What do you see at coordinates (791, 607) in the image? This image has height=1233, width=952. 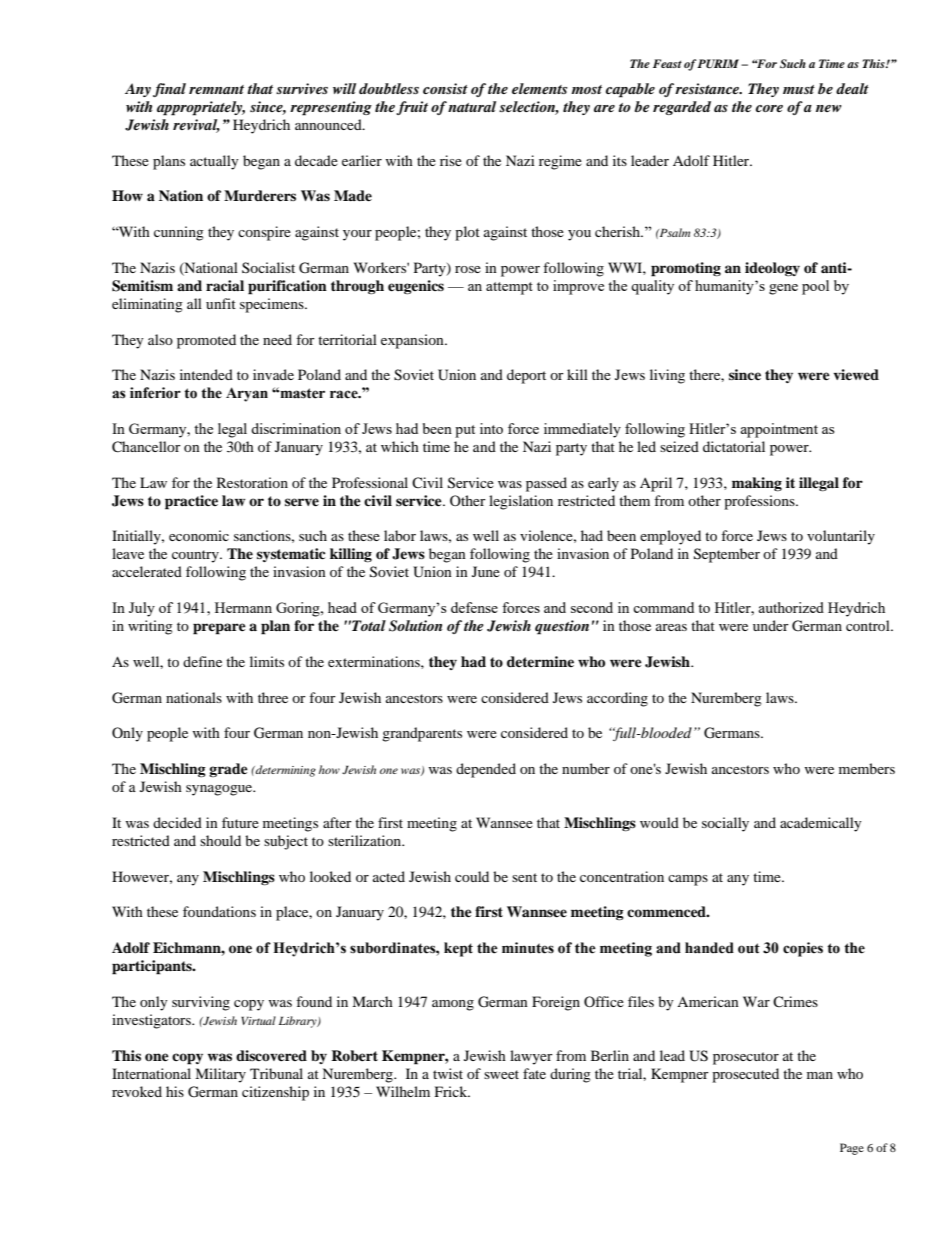 I see `authorized` at bounding box center [791, 607].
